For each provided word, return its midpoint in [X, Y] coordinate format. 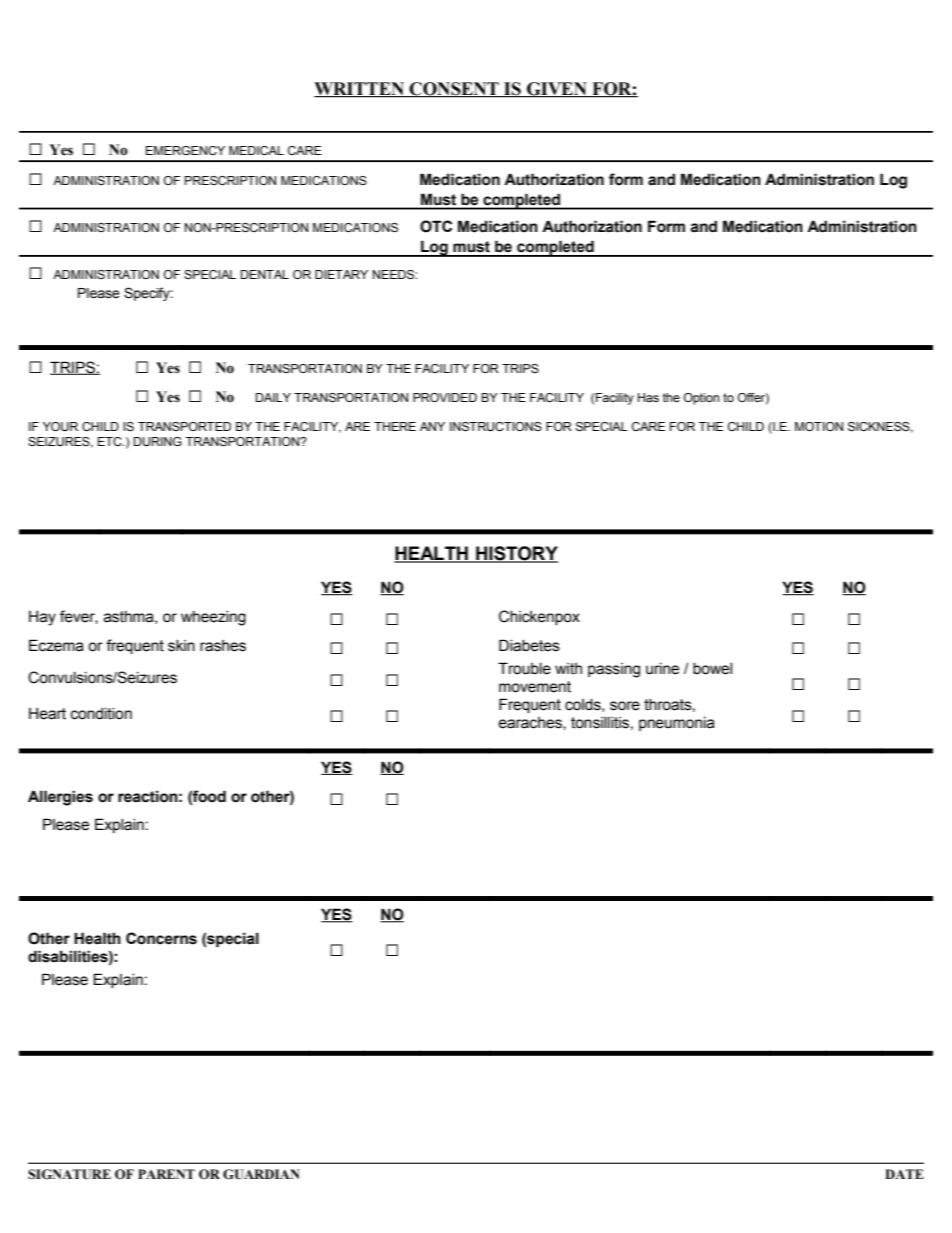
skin [181, 646]
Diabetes [529, 645]
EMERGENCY [185, 150]
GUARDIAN [261, 1174]
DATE [904, 1174]
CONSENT [454, 90]
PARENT [166, 1174]
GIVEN [557, 90]
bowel [712, 669]
